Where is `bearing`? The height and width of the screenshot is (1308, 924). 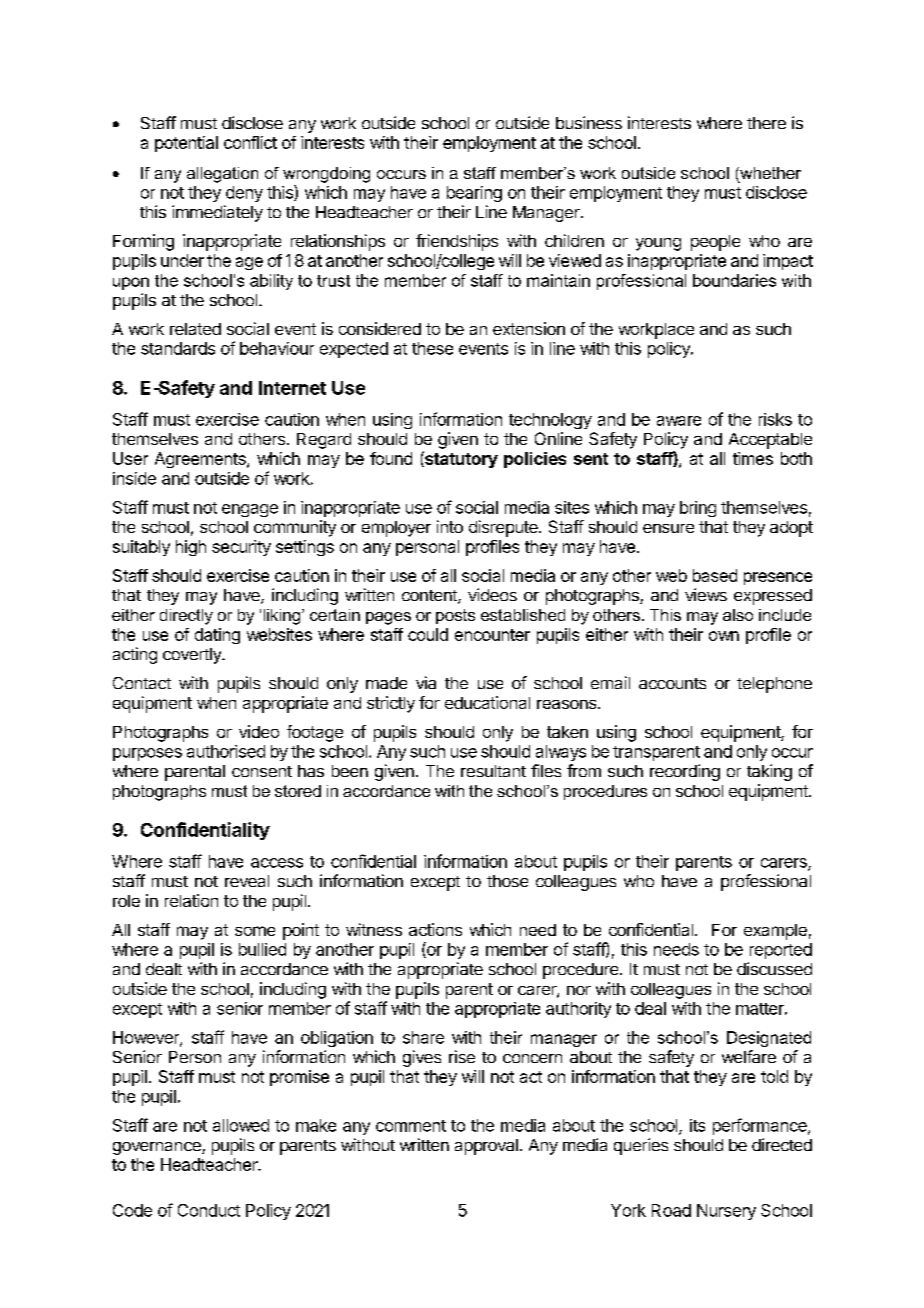 bearing is located at coordinates (474, 194).
